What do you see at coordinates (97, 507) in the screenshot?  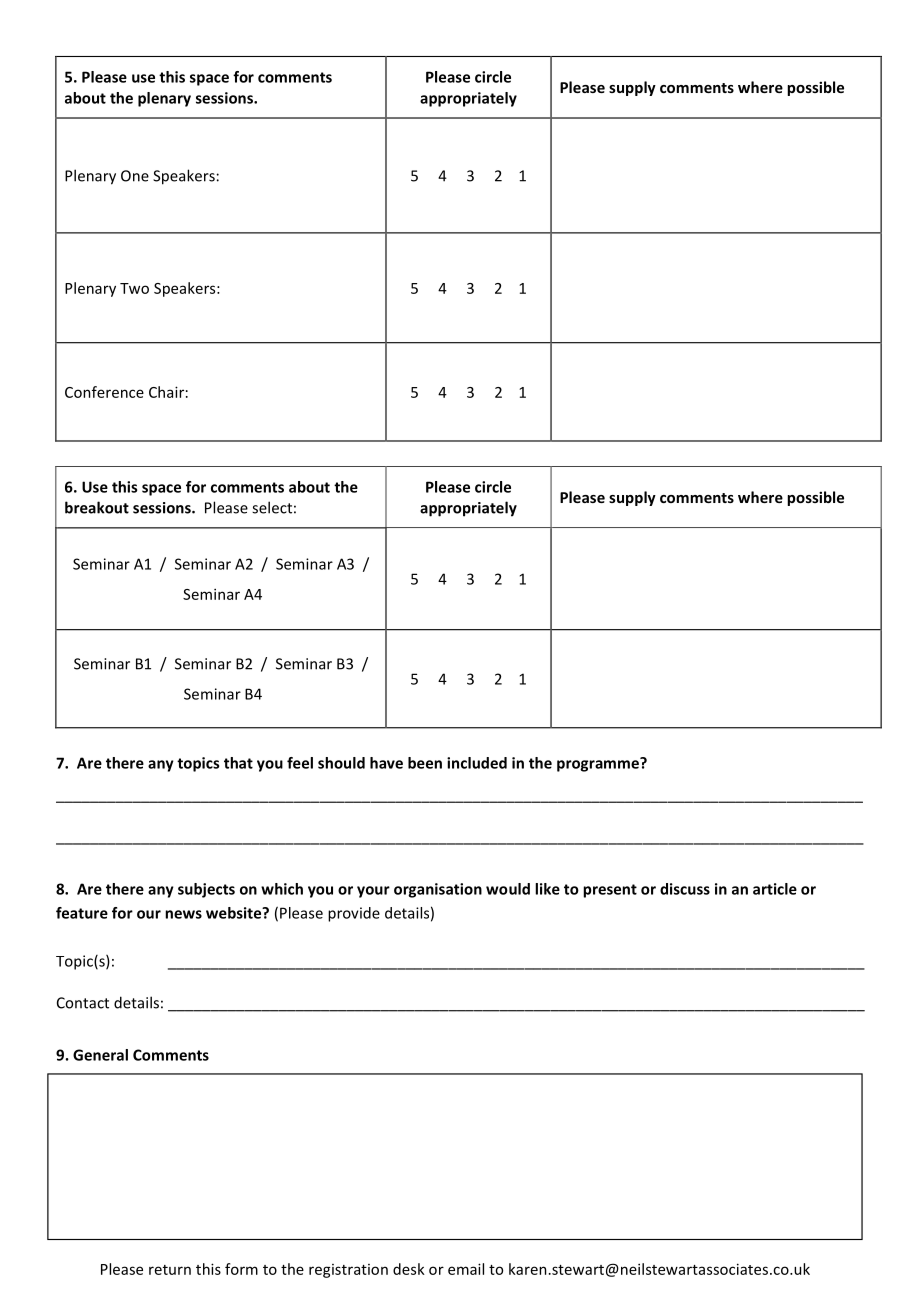 I see `breakout` at bounding box center [97, 507].
